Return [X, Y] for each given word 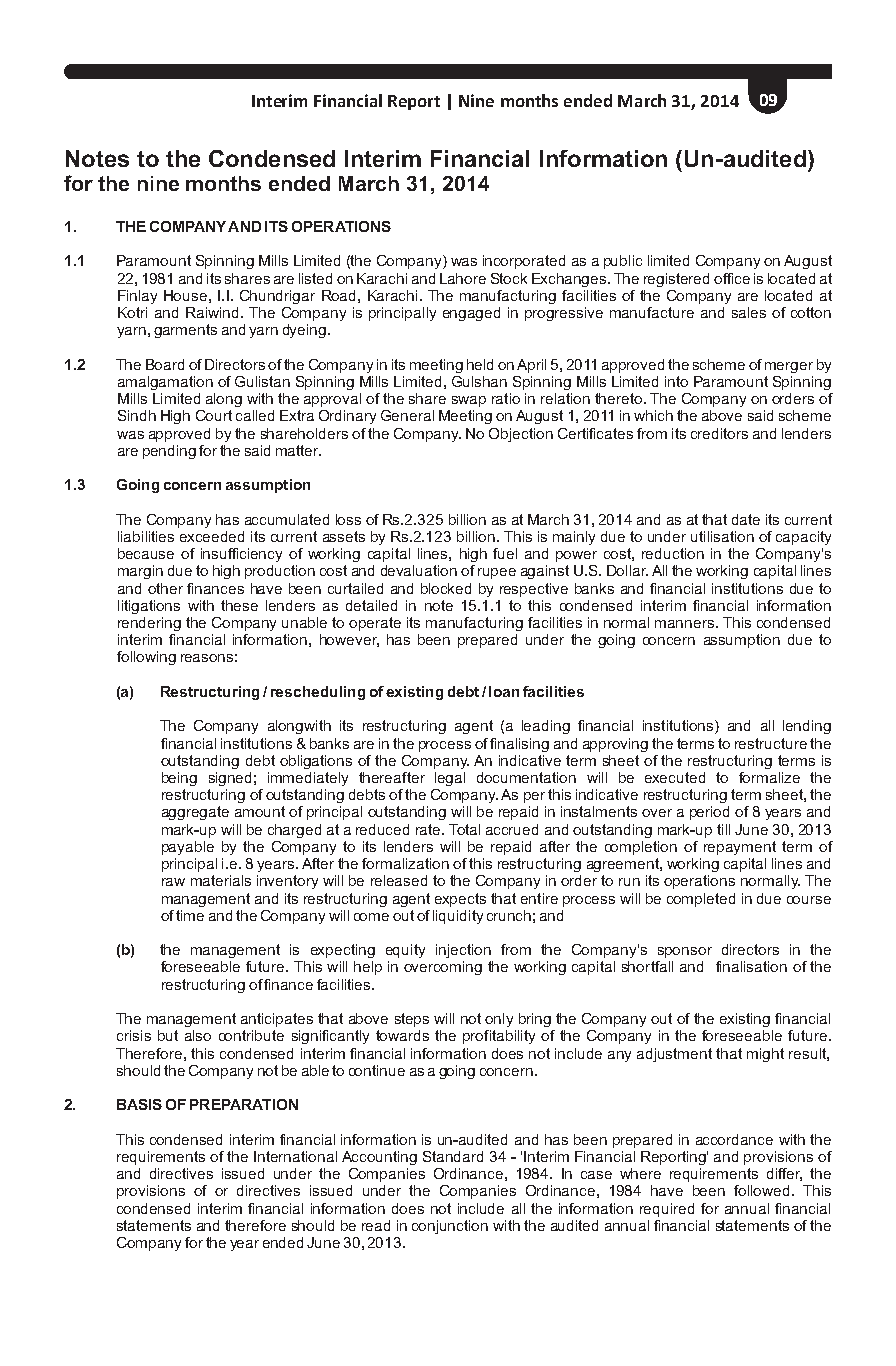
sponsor [685, 952]
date [746, 519]
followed [761, 1190]
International [295, 1156]
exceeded [212, 536]
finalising [519, 745]
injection [463, 951]
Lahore [463, 278]
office [732, 278]
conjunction [450, 1227]
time [190, 915]
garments [185, 331]
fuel [505, 553]
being [179, 779]
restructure [771, 743]
